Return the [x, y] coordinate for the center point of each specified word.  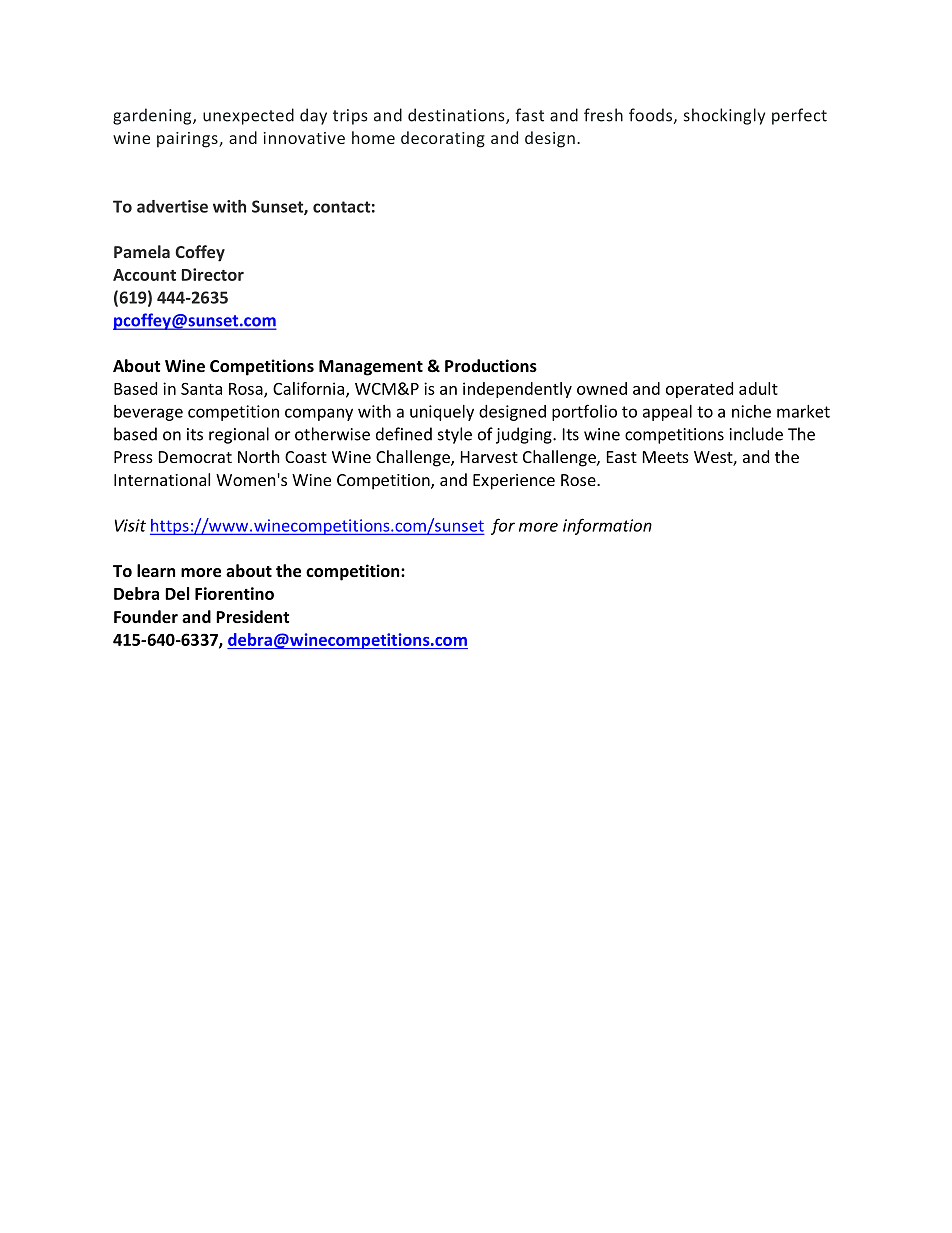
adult [758, 388]
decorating [443, 139]
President [252, 616]
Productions [491, 365]
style [455, 435]
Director [213, 274]
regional [239, 435]
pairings [188, 140]
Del [177, 593]
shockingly [724, 116]
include [756, 434]
